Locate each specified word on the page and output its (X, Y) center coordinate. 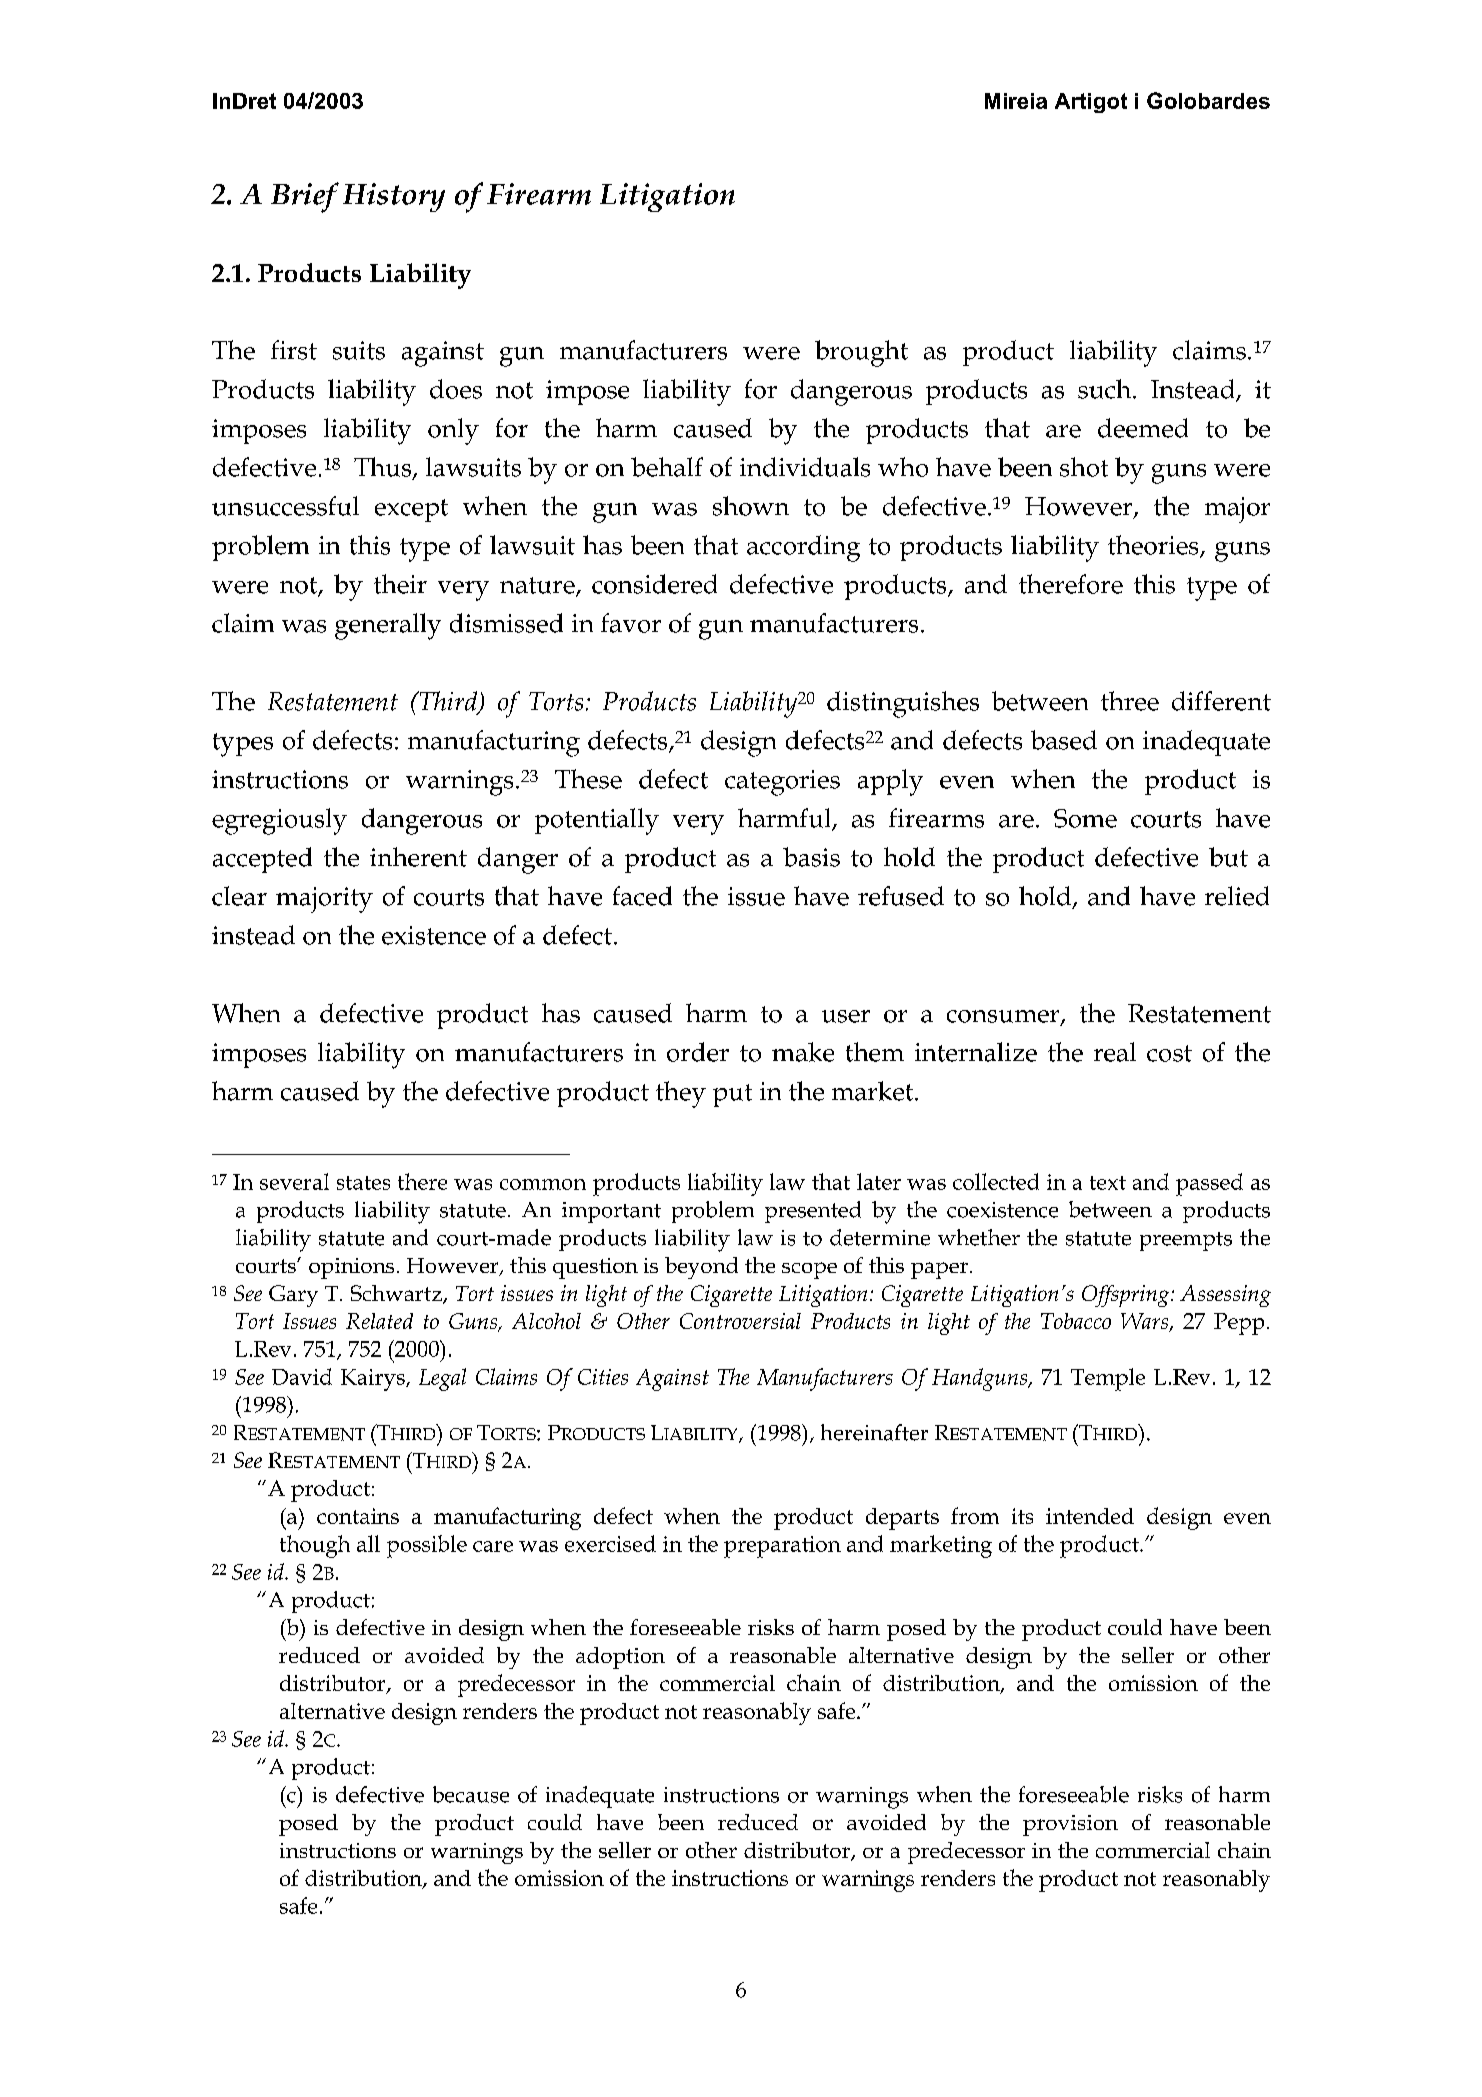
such (1106, 389)
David (302, 1376)
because (471, 1794)
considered (654, 584)
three (1130, 701)
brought (861, 353)
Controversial (740, 1321)
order (698, 1052)
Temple (1108, 1379)
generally (388, 626)
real (1115, 1052)
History (394, 197)
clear (239, 896)
